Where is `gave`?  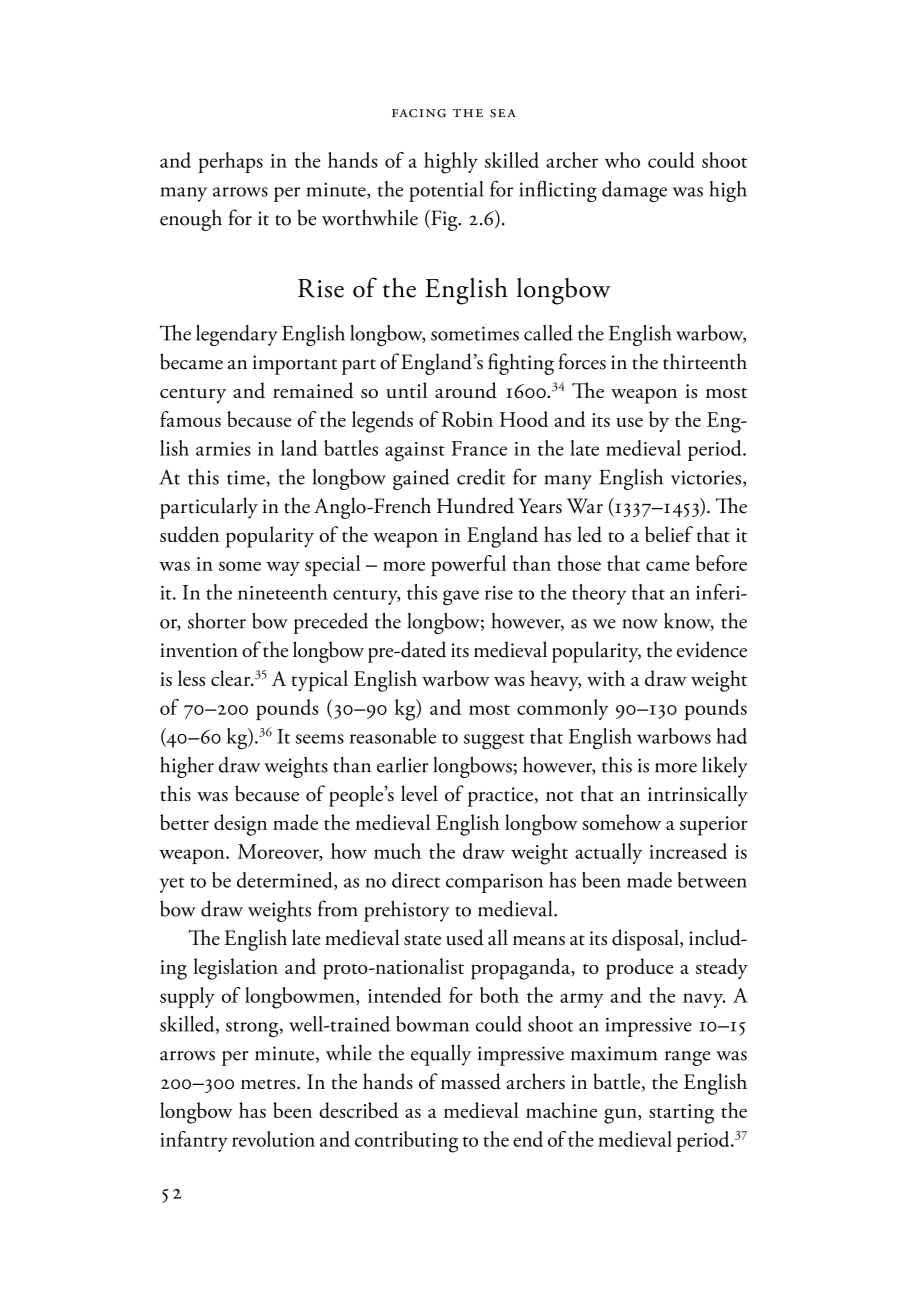
gave is located at coordinates (461, 598).
